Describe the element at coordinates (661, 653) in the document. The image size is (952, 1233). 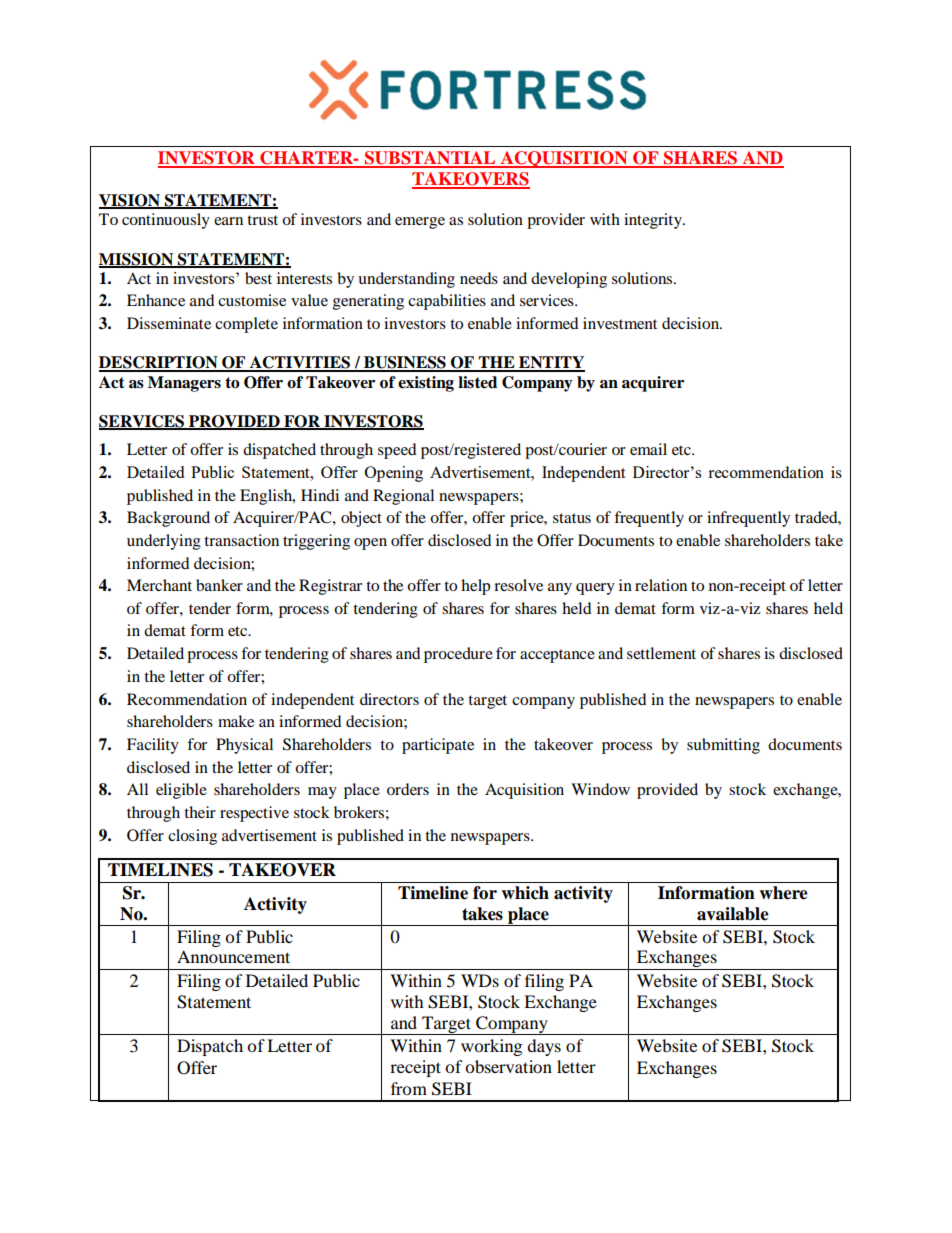
I see `settlement` at that location.
